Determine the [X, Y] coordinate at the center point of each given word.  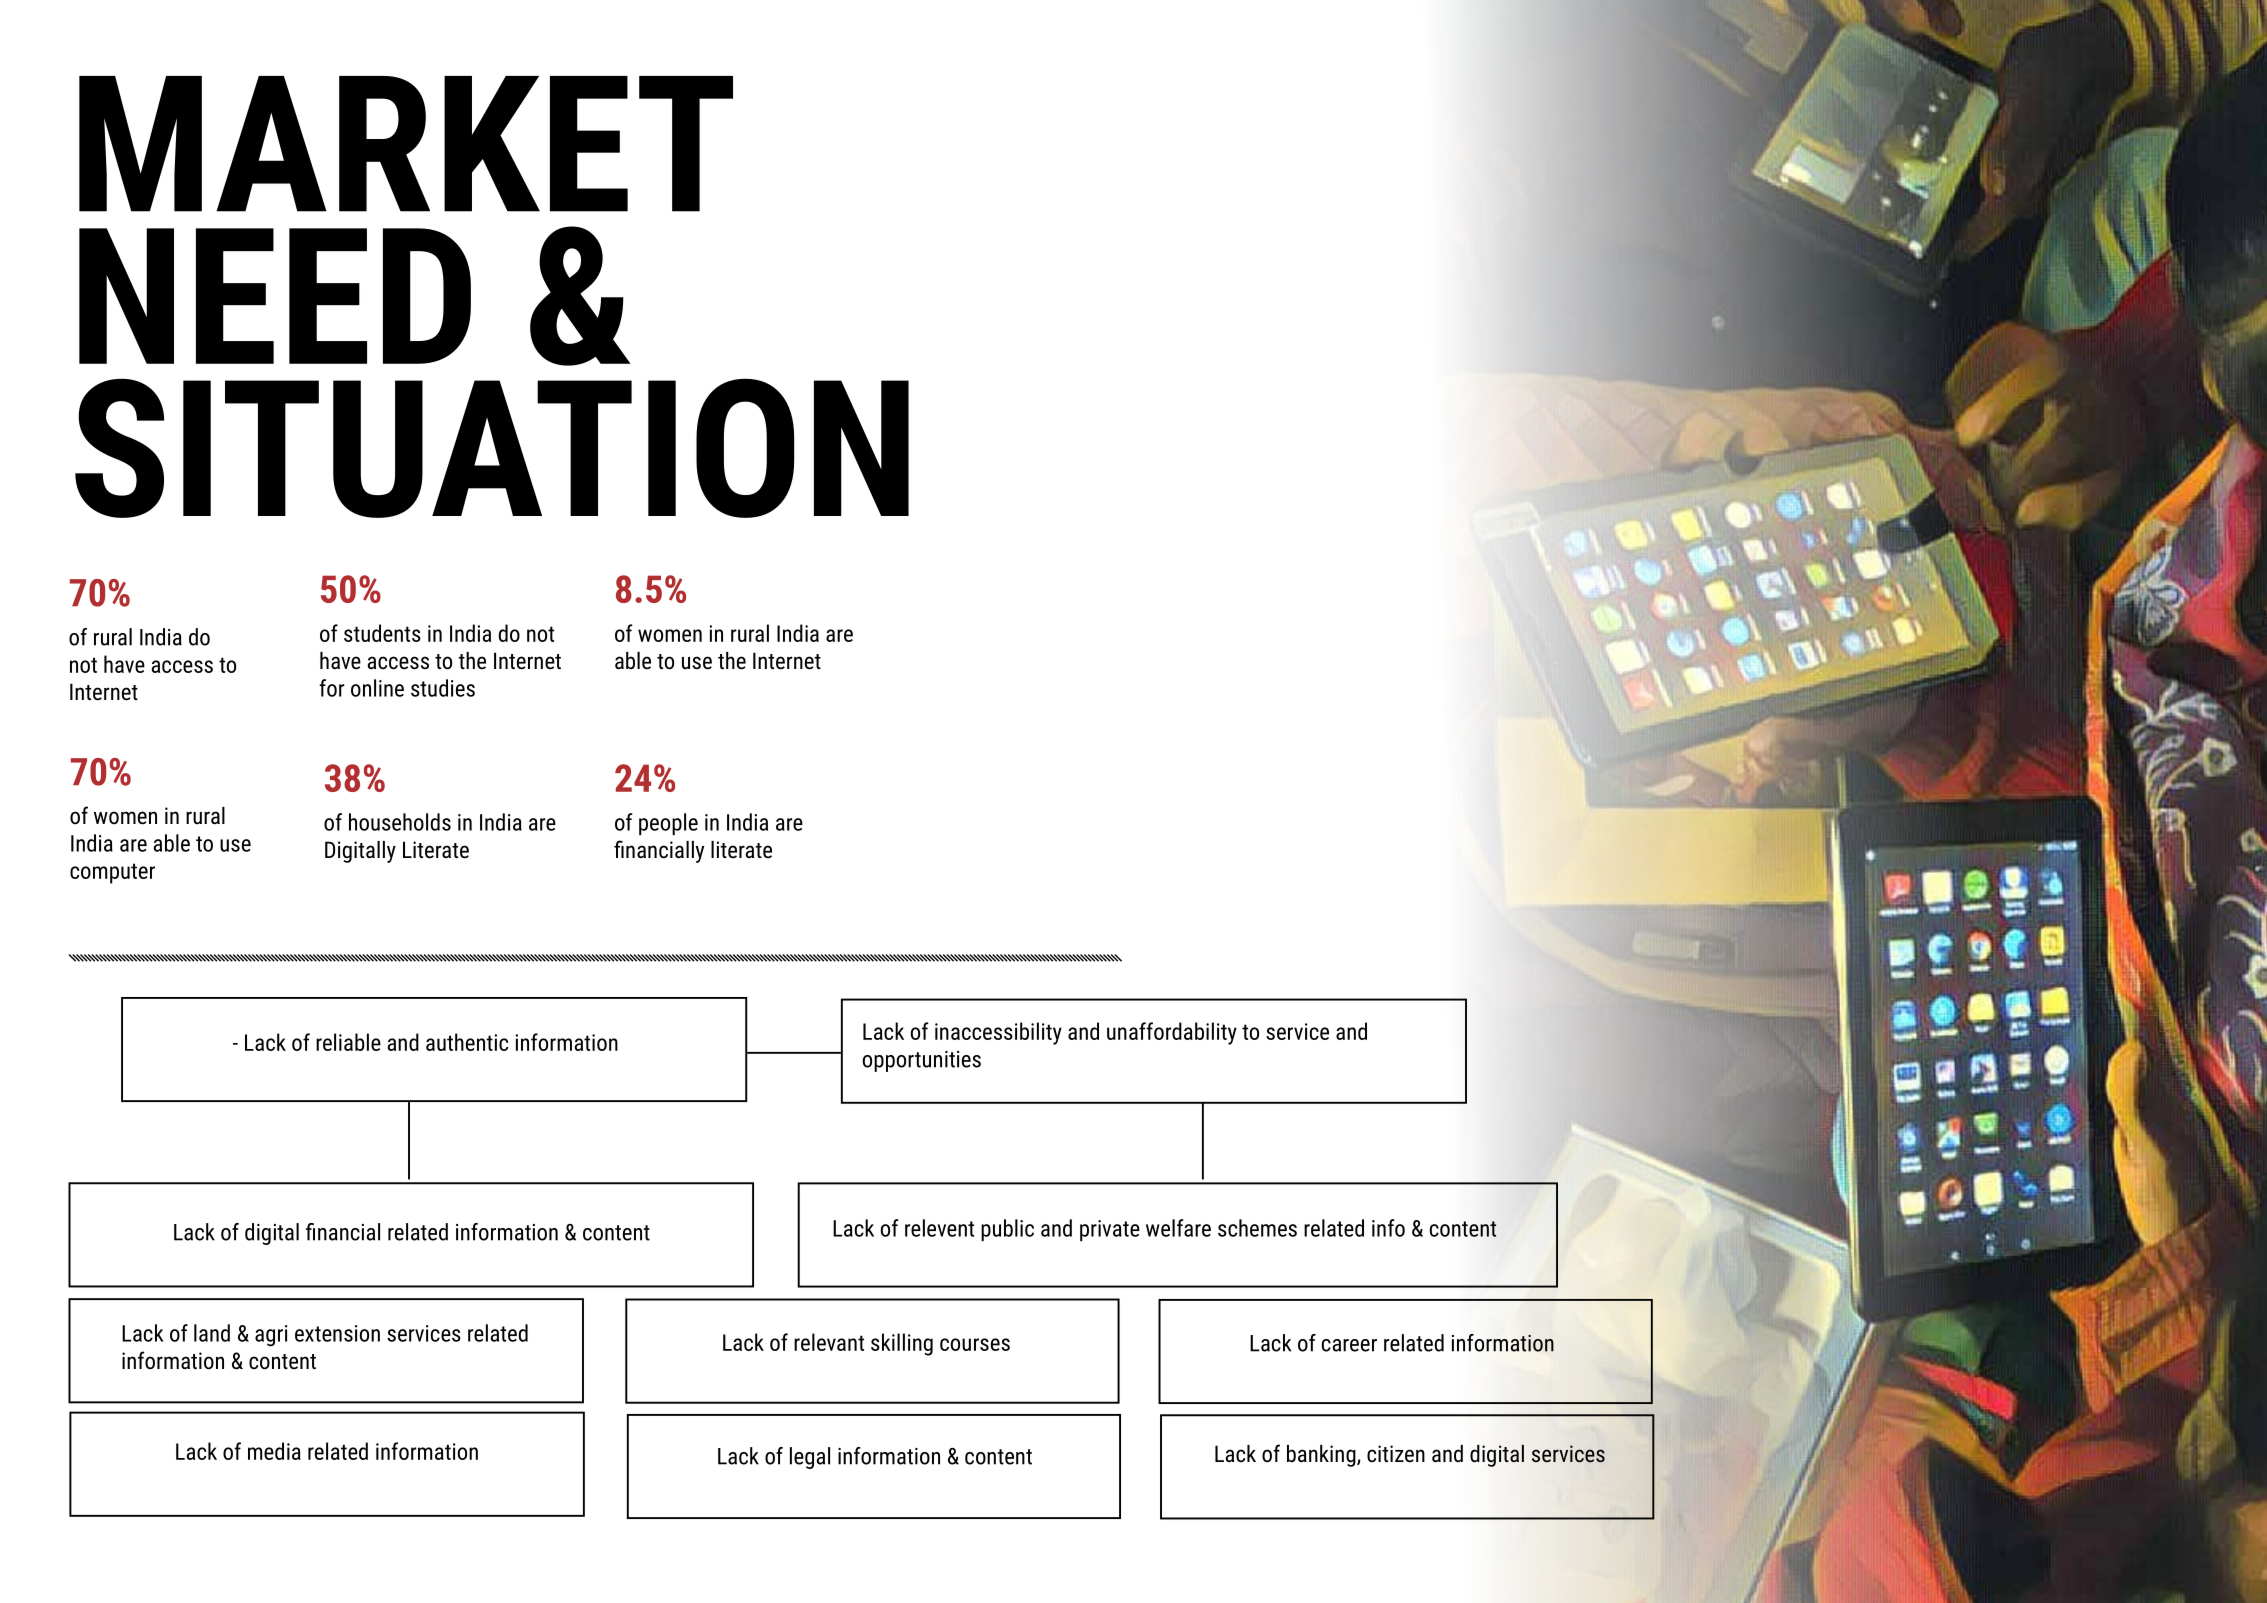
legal [810, 1458]
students [382, 633]
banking [1322, 1456]
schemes [1257, 1228]
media [274, 1451]
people [668, 824]
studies [443, 688]
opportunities [922, 1061]
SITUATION [492, 448]
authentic [467, 1042]
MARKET [406, 144]
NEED [275, 296]
